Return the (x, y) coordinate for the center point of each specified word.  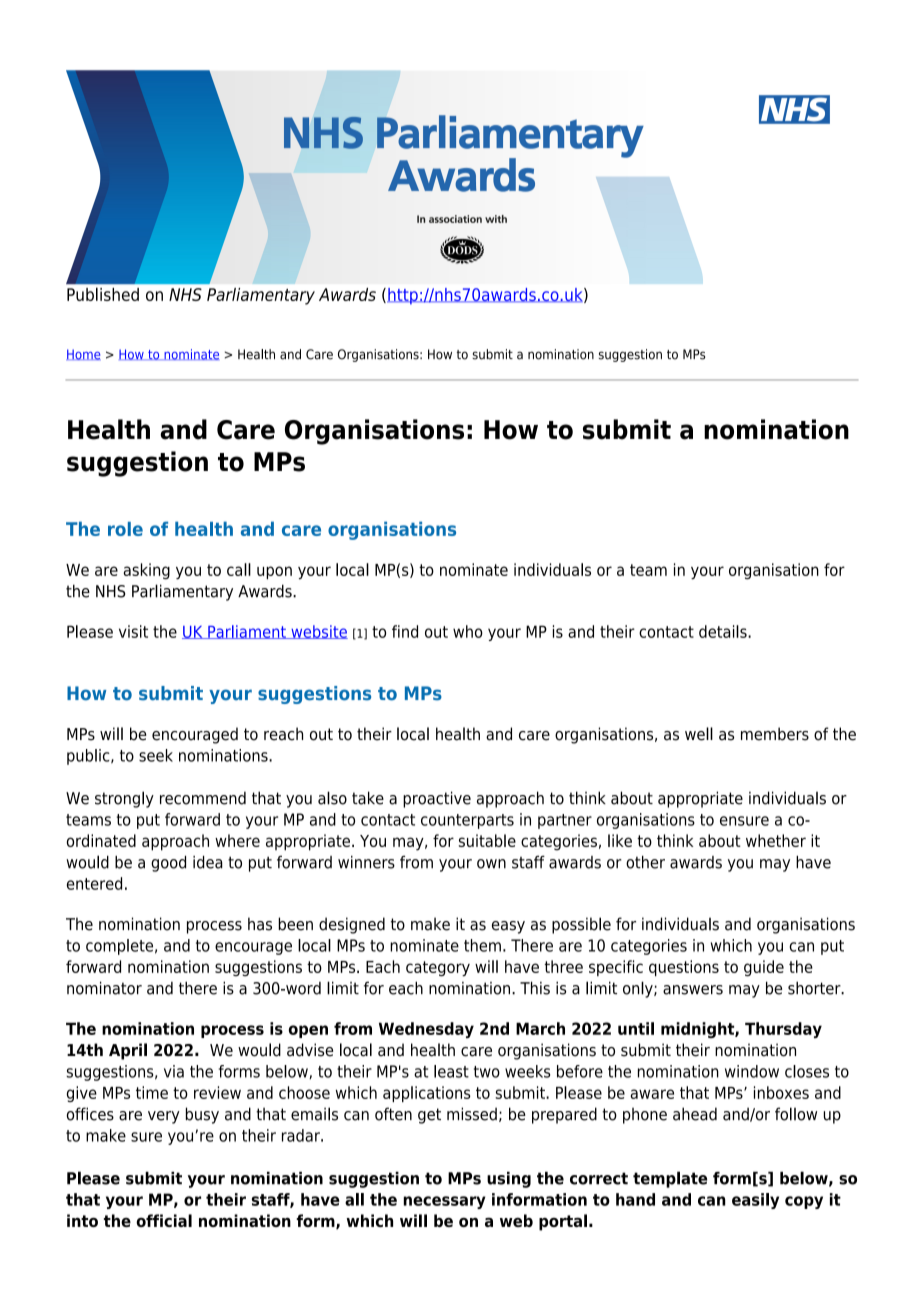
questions (684, 968)
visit (133, 631)
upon (274, 573)
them (482, 945)
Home (83, 354)
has (260, 924)
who (468, 631)
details (724, 631)
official (164, 1220)
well (699, 734)
